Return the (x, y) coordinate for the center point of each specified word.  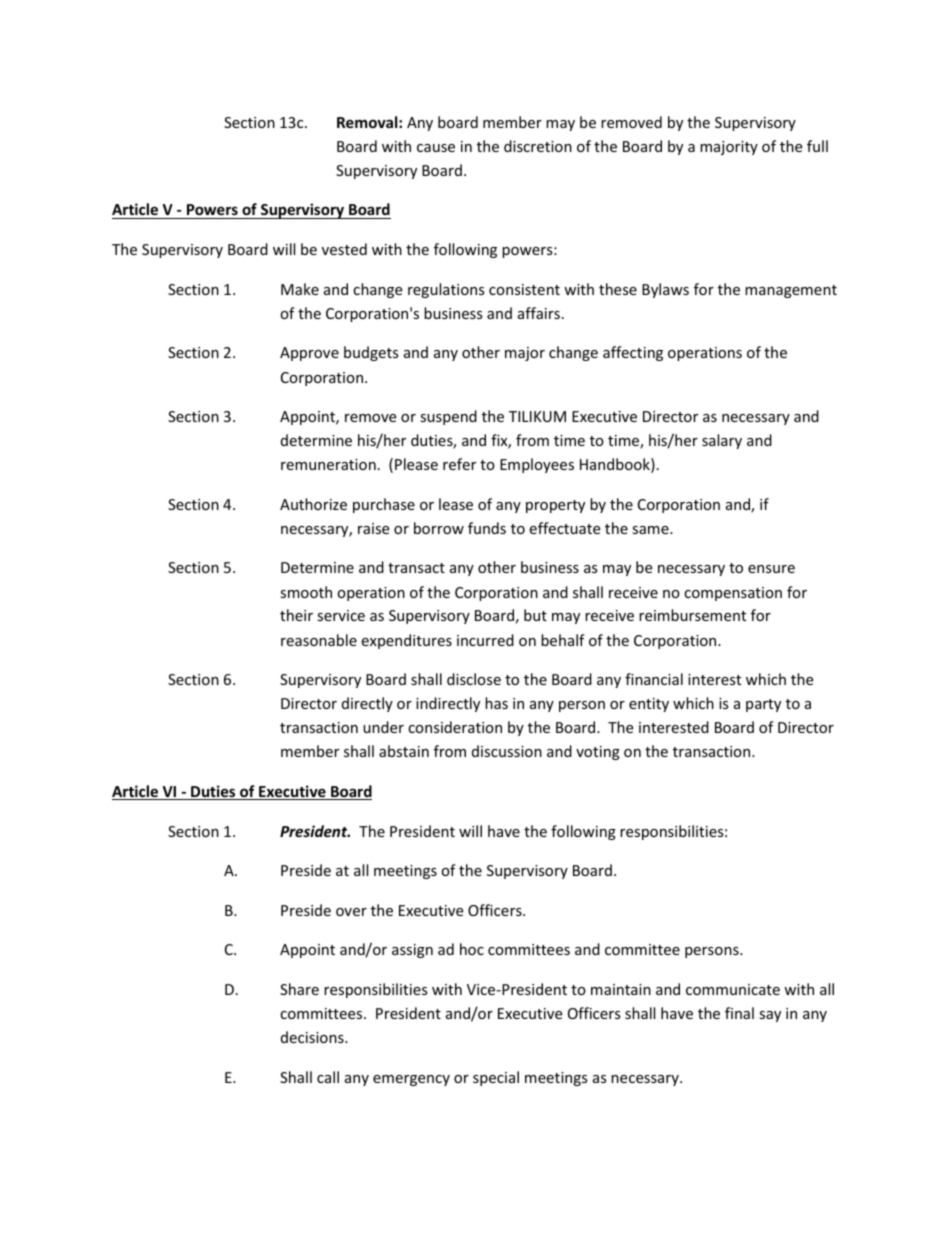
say (770, 1016)
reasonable (319, 640)
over (351, 912)
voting (598, 753)
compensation (733, 594)
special (496, 1078)
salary (722, 441)
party (763, 705)
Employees (537, 465)
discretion (538, 146)
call (328, 1077)
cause (436, 148)
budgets (371, 353)
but (535, 615)
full (817, 146)
